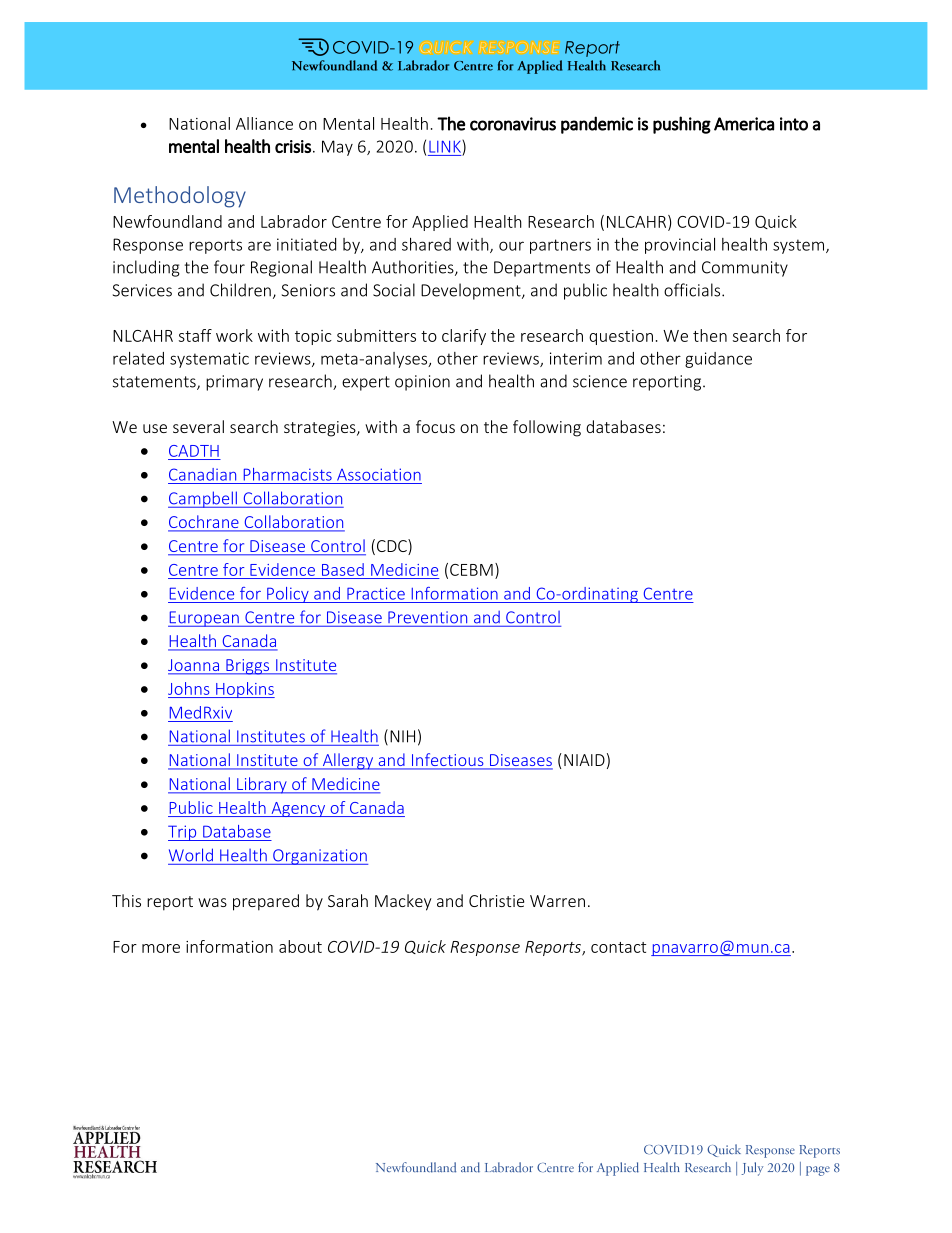  Describe the element at coordinates (393, 547) in the document. I see `CDC` at that location.
